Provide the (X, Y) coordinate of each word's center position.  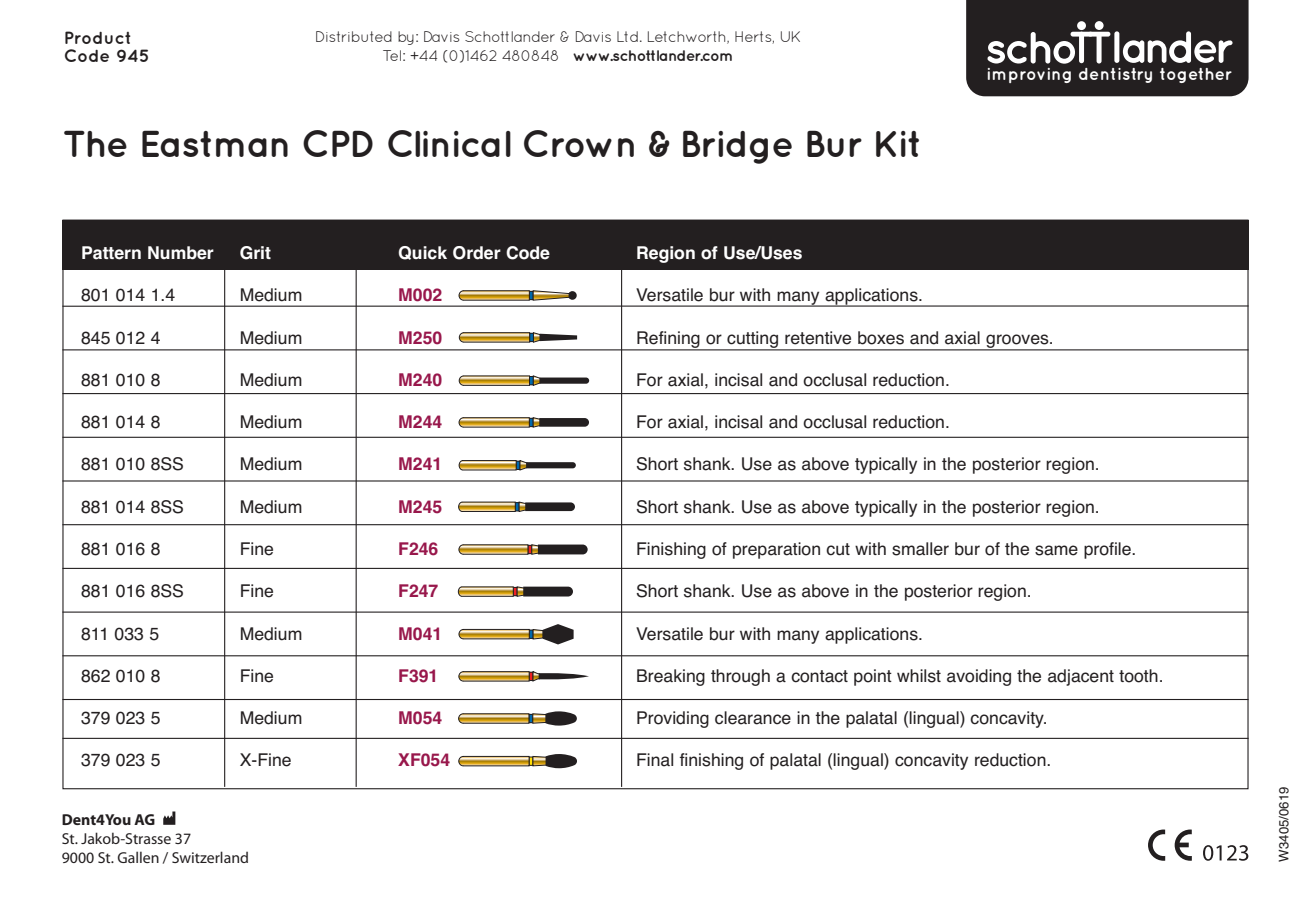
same (1056, 550)
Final (655, 760)
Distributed (354, 36)
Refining (668, 340)
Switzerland (210, 857)
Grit (255, 253)
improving (1029, 75)
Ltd (627, 36)
